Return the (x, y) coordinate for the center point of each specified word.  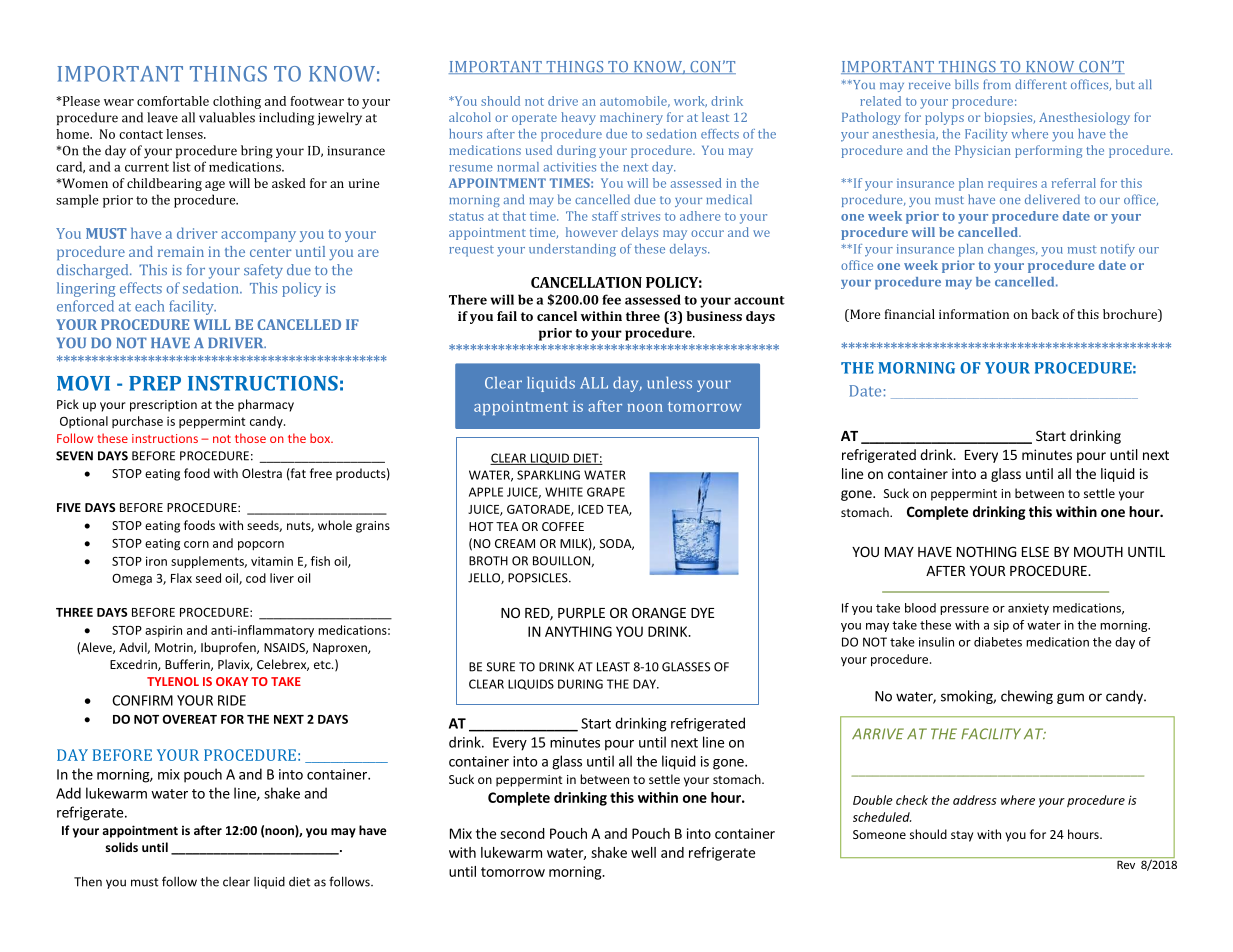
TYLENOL (173, 681)
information (974, 314)
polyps (944, 118)
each (149, 306)
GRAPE (606, 492)
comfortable (173, 101)
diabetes (998, 642)
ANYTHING (578, 631)
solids (122, 847)
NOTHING (986, 551)
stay (962, 836)
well (643, 852)
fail (507, 316)
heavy (578, 118)
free (321, 473)
